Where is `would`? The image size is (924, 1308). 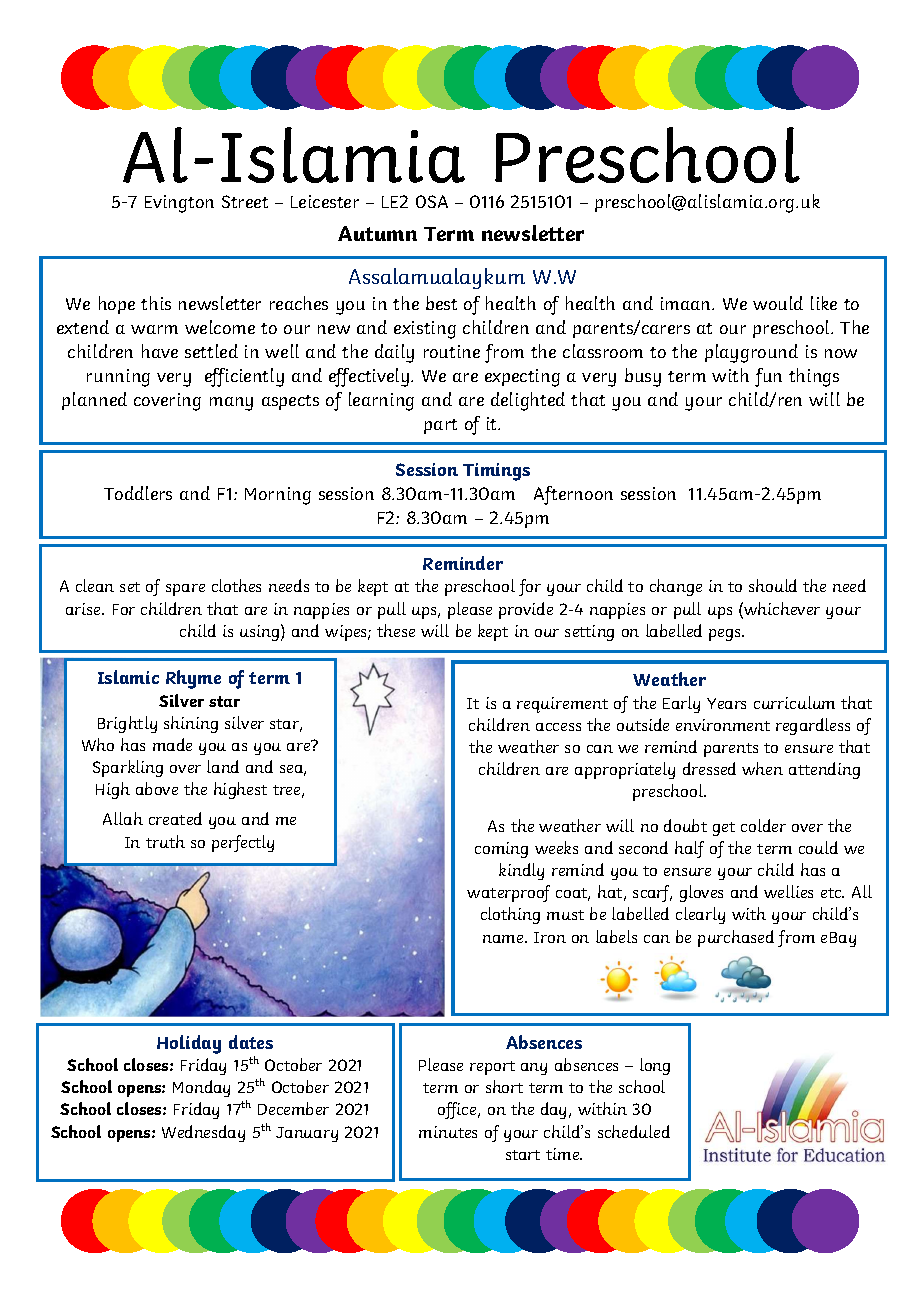 would is located at coordinates (778, 303).
